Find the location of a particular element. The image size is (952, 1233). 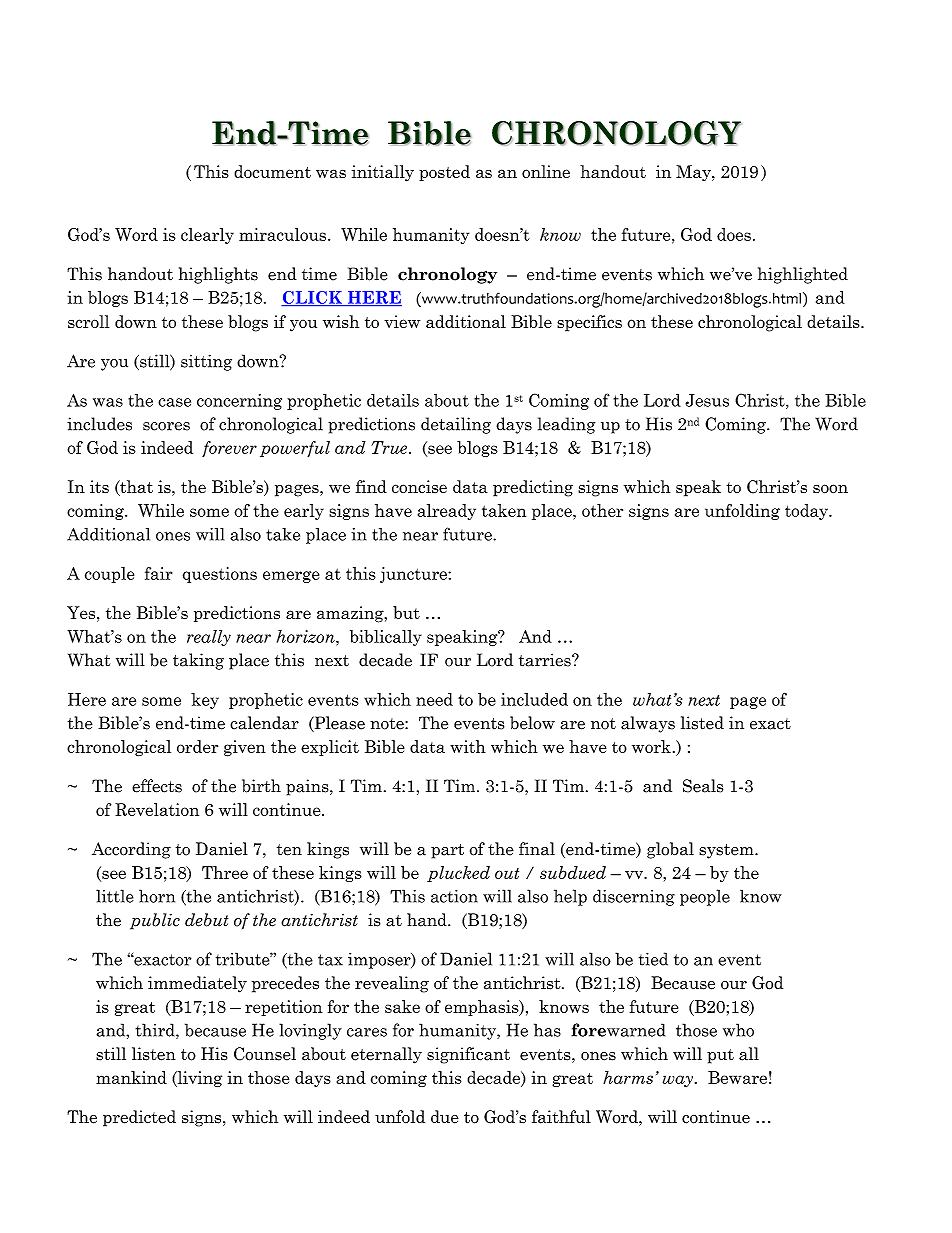

already is located at coordinates (447, 512).
